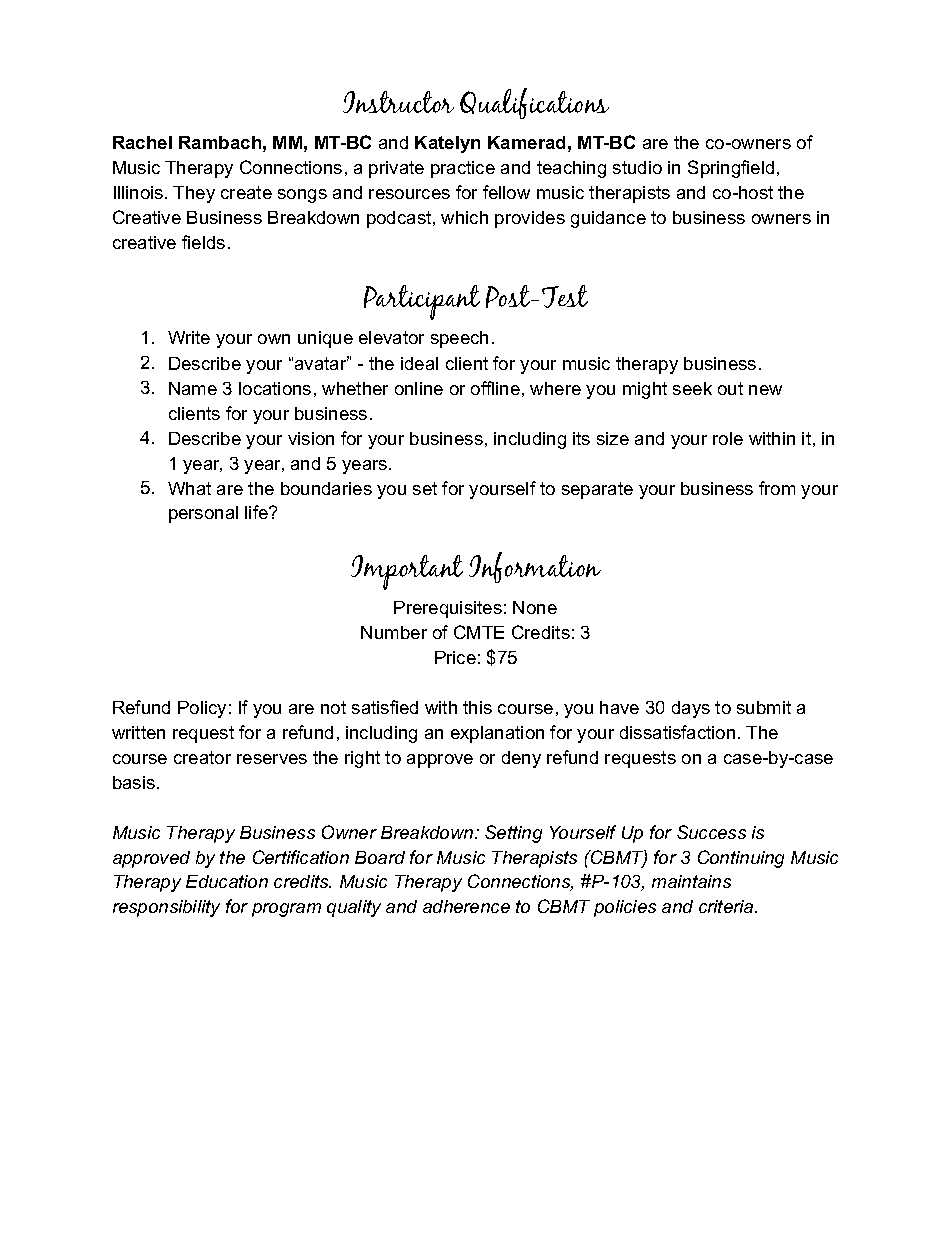 The image size is (952, 1233). Describe the element at coordinates (691, 881) in the page. I see `maintains` at that location.
